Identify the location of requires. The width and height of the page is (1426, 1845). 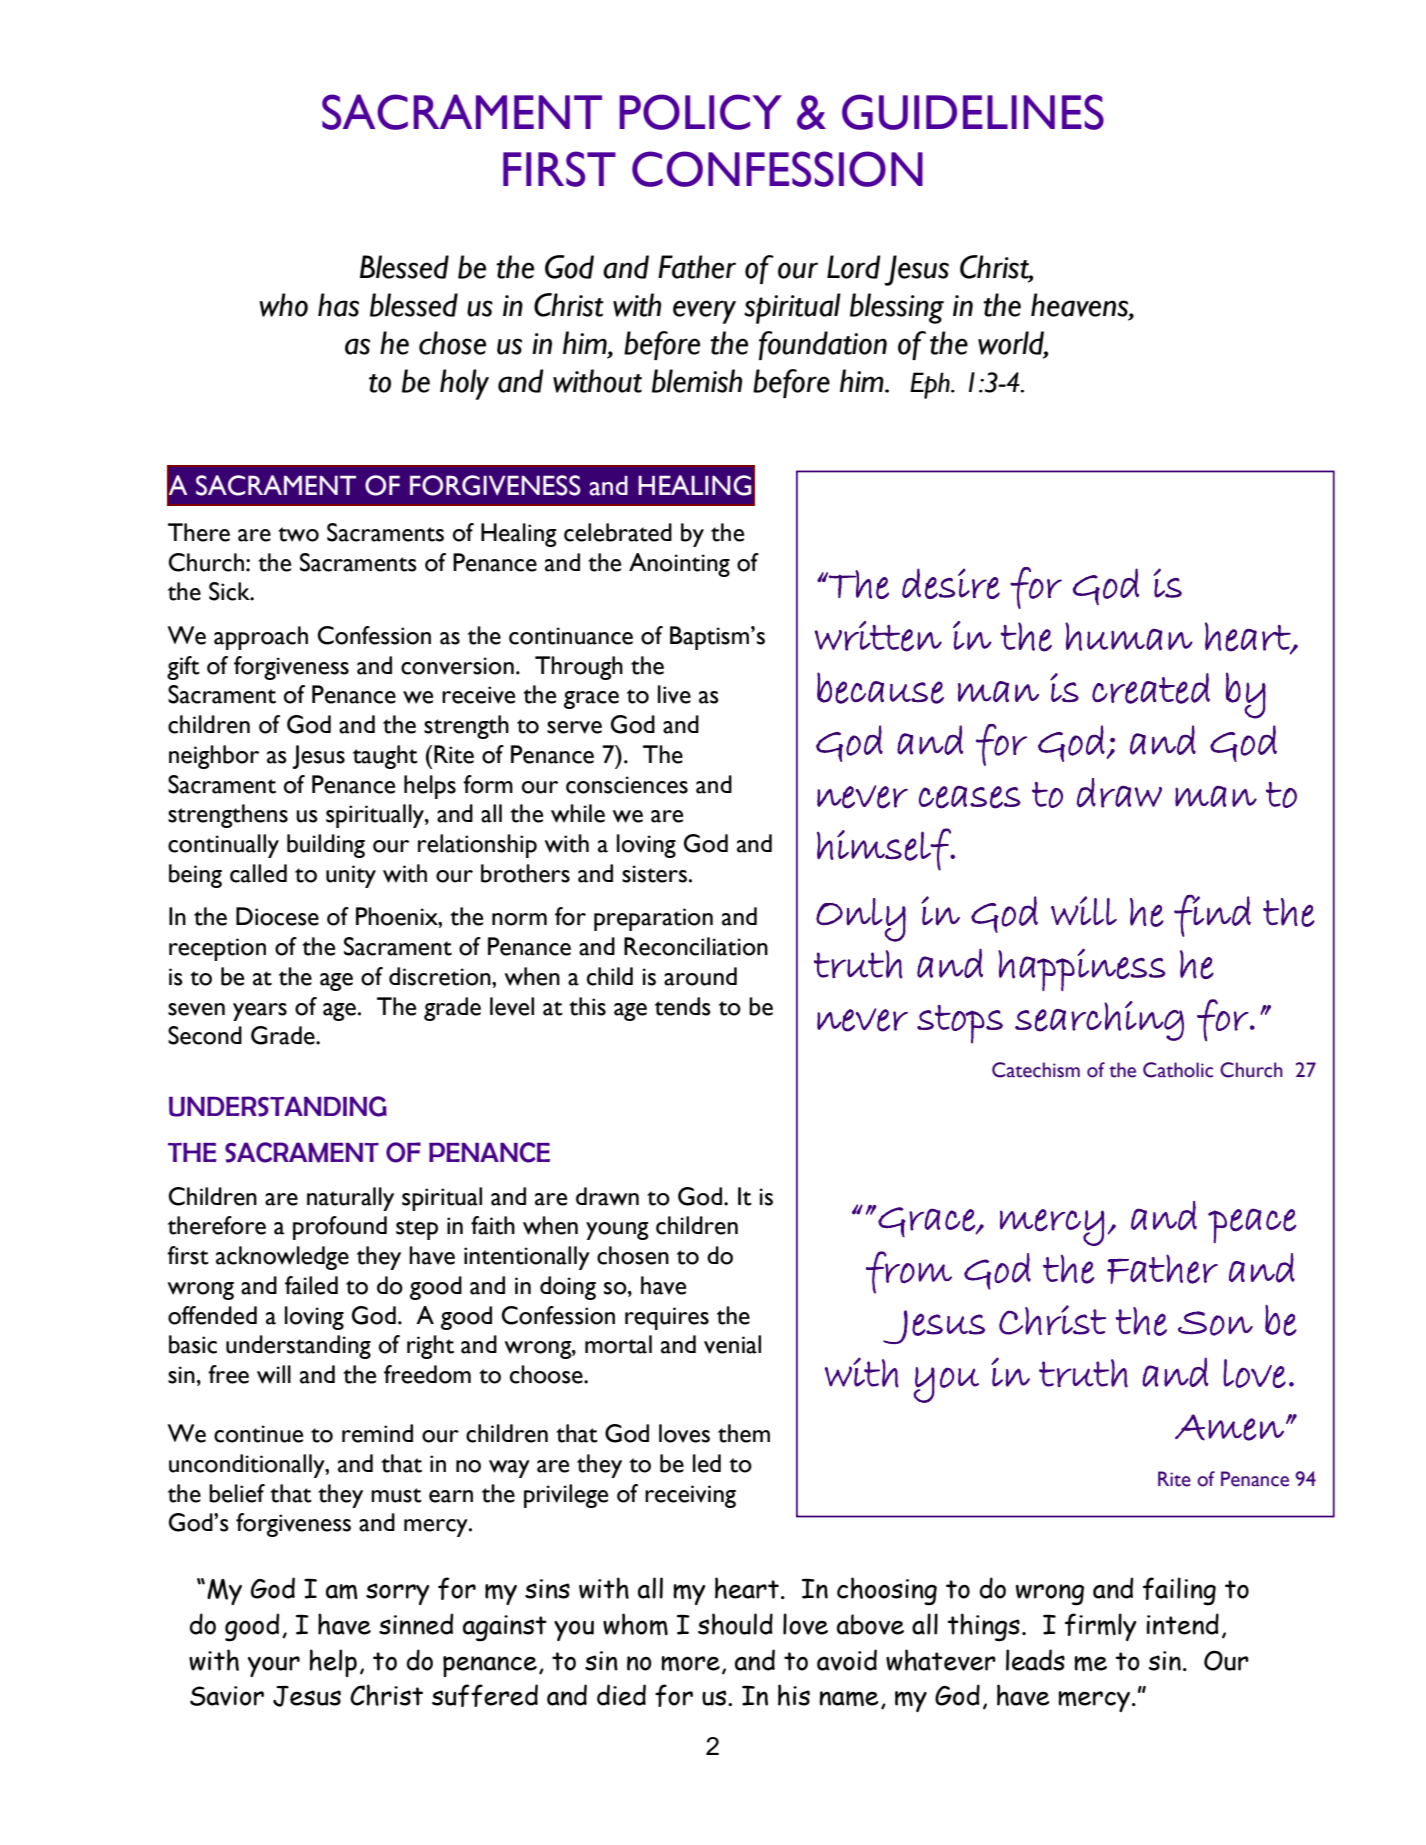
(667, 1318).
